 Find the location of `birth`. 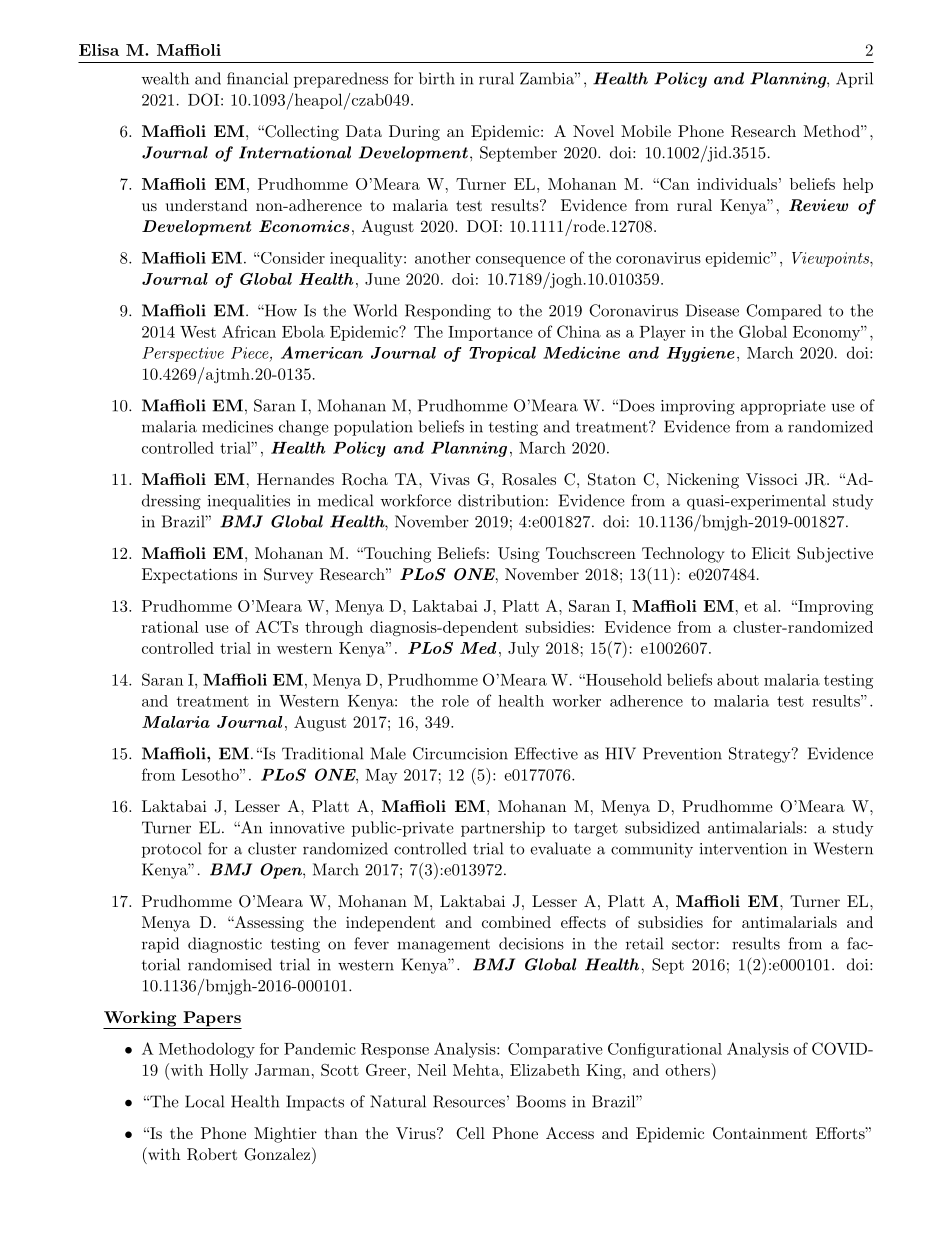

birth is located at coordinates (437, 78).
